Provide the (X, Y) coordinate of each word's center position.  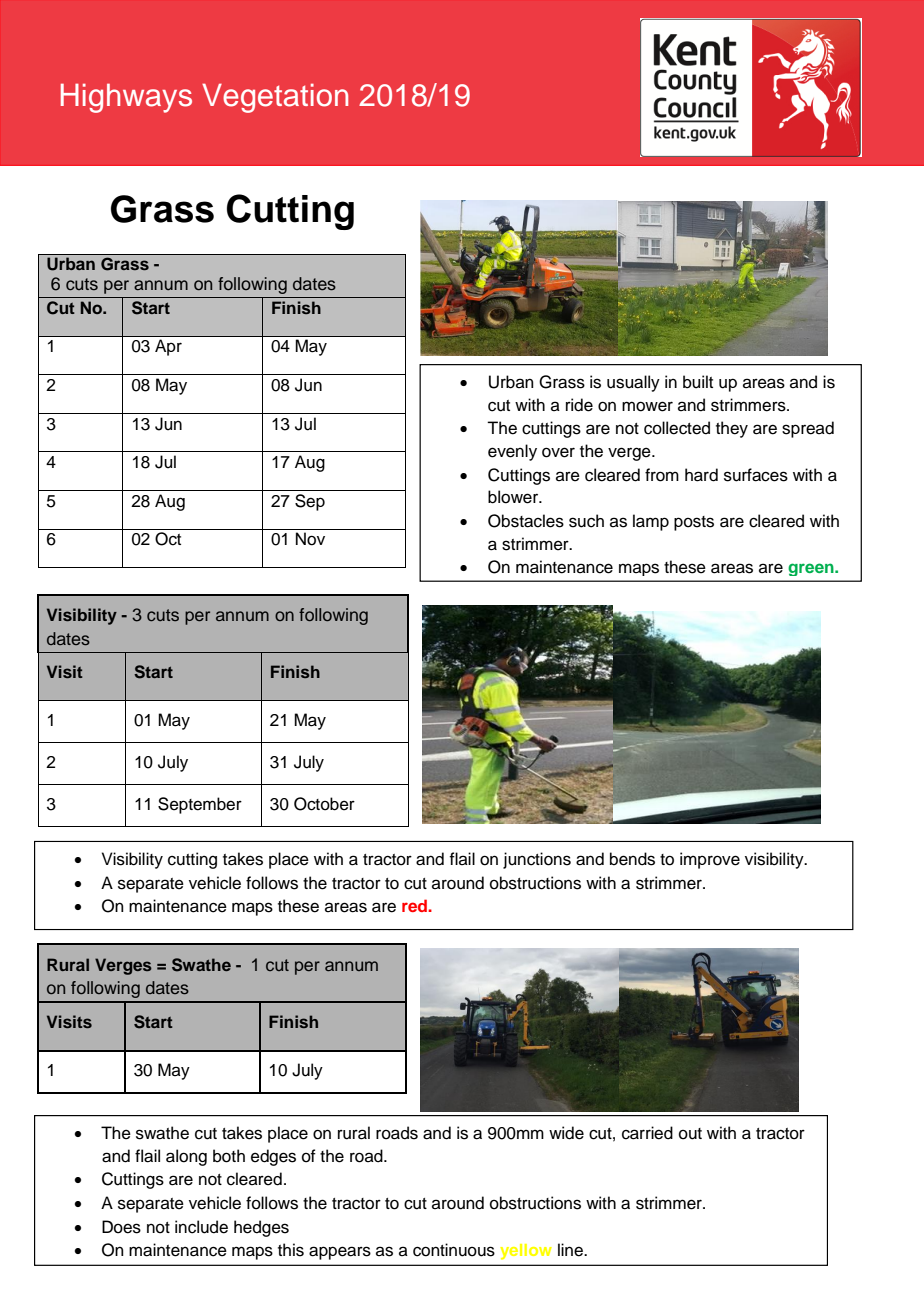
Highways (126, 98)
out (690, 1134)
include (201, 1227)
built (698, 382)
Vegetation (275, 98)
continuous (454, 1250)
